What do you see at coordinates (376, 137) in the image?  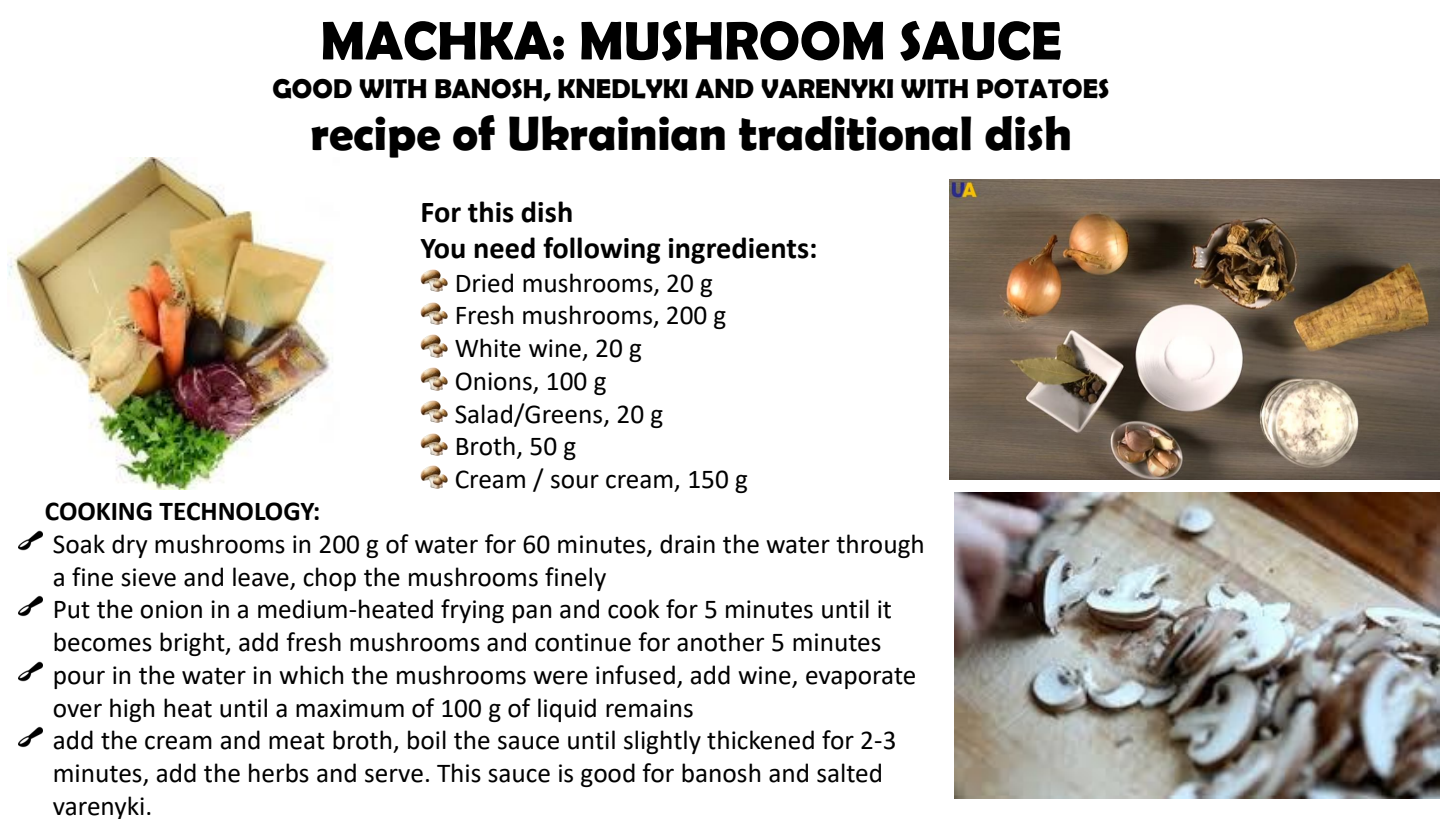 I see `recipe` at bounding box center [376, 137].
